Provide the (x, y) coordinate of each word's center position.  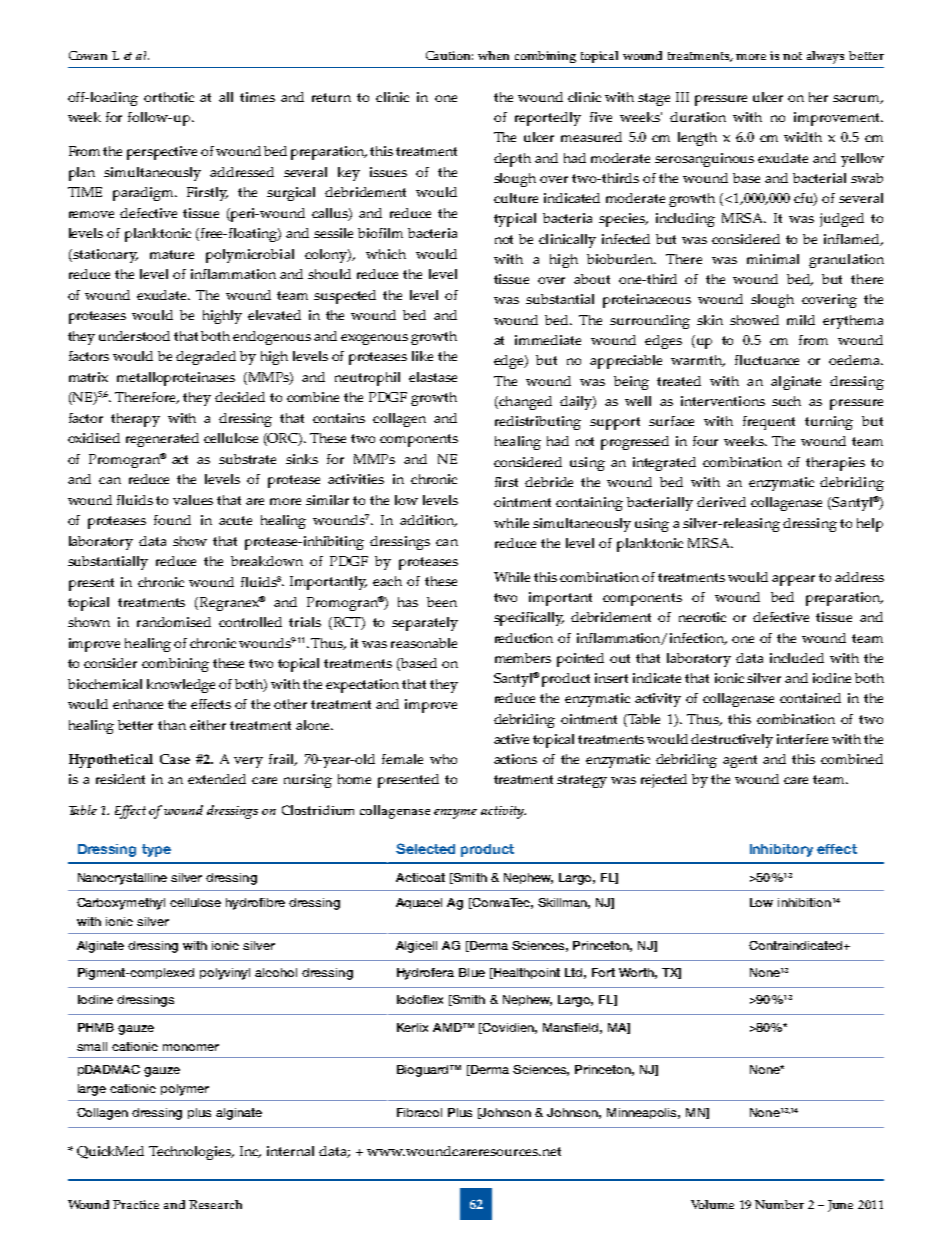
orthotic (169, 97)
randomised (174, 622)
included (797, 658)
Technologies (191, 1153)
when (493, 55)
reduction (524, 638)
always (825, 57)
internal (290, 1151)
